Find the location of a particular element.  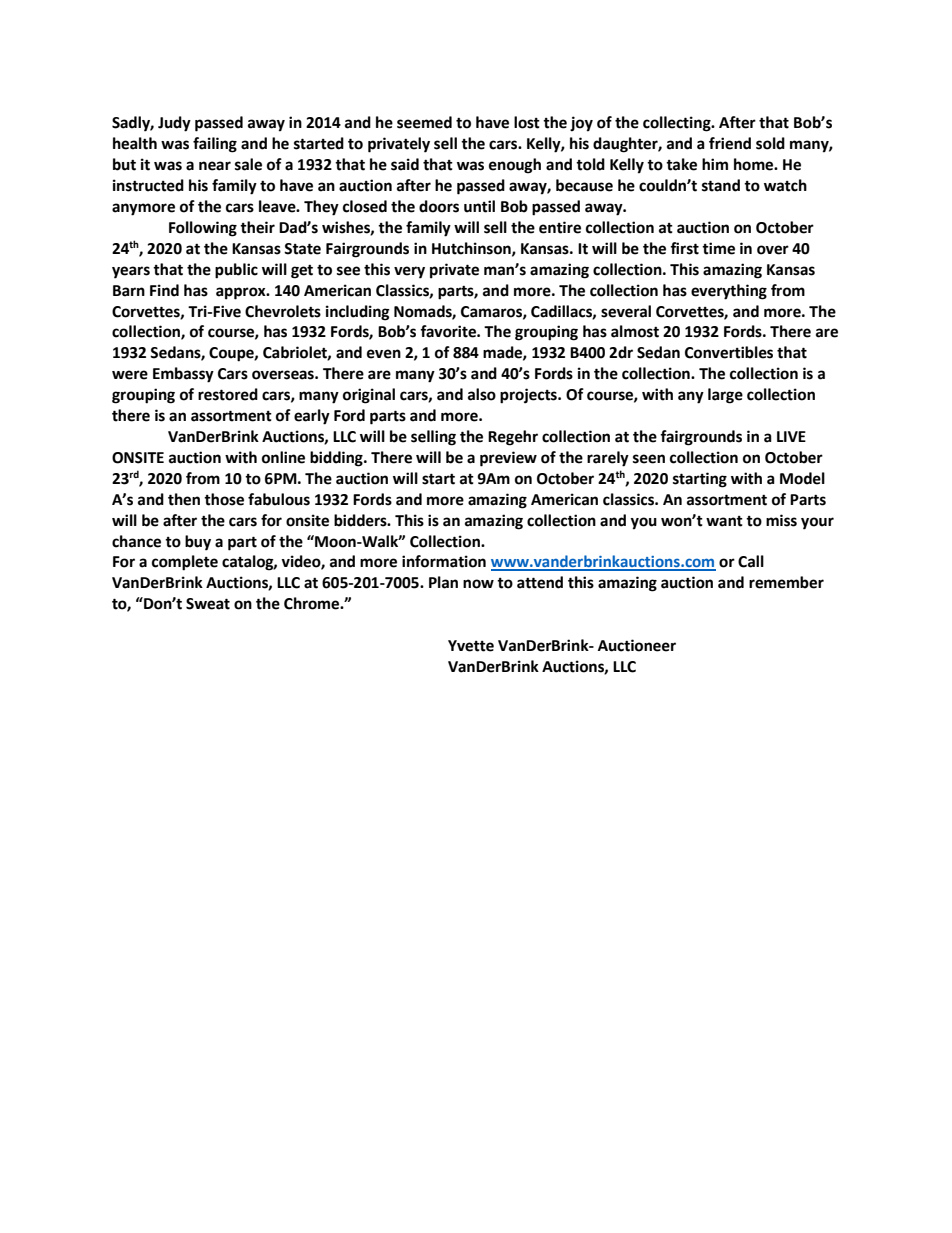

seemed is located at coordinates (424, 122).
